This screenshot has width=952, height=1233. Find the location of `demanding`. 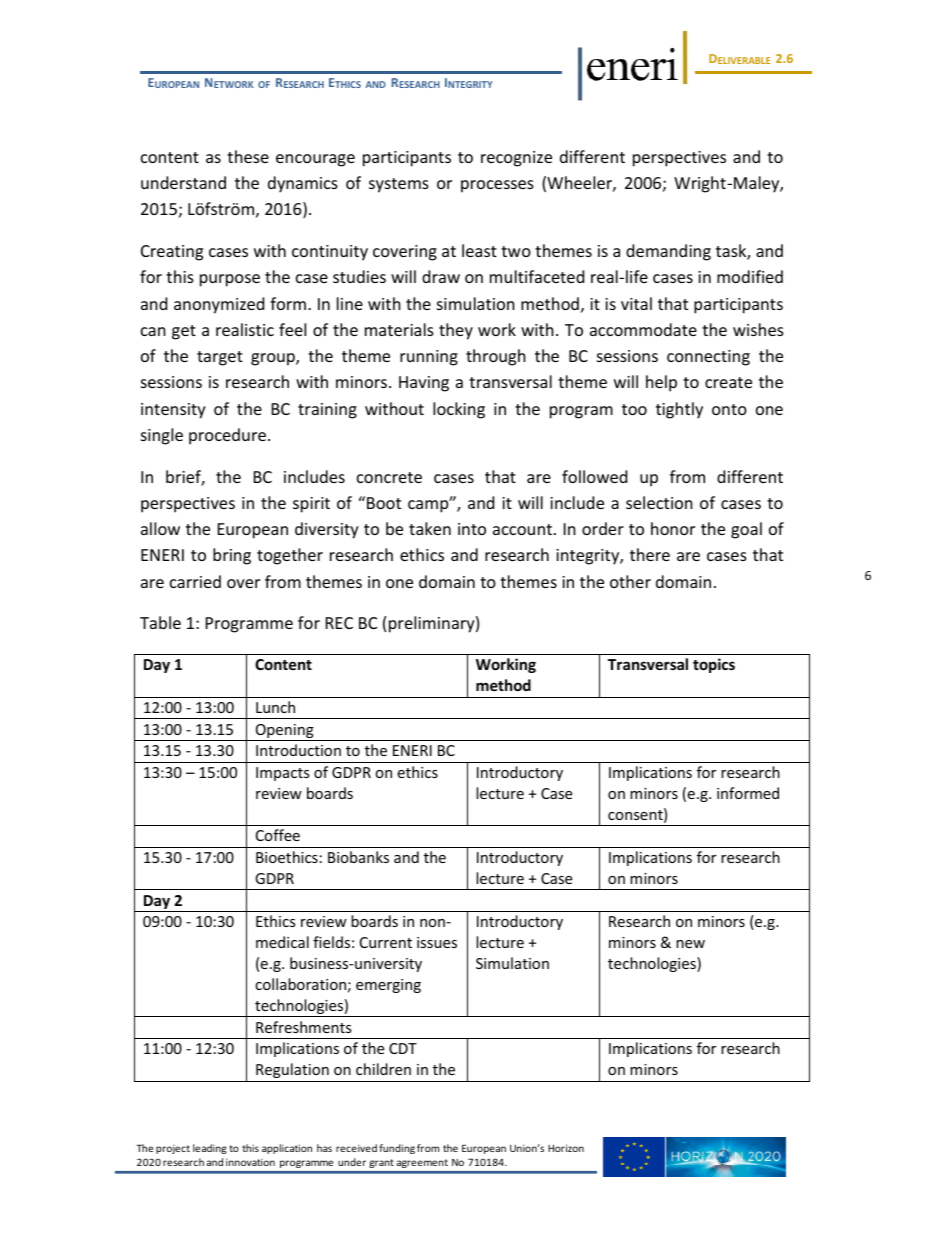

demanding is located at coordinates (668, 252).
